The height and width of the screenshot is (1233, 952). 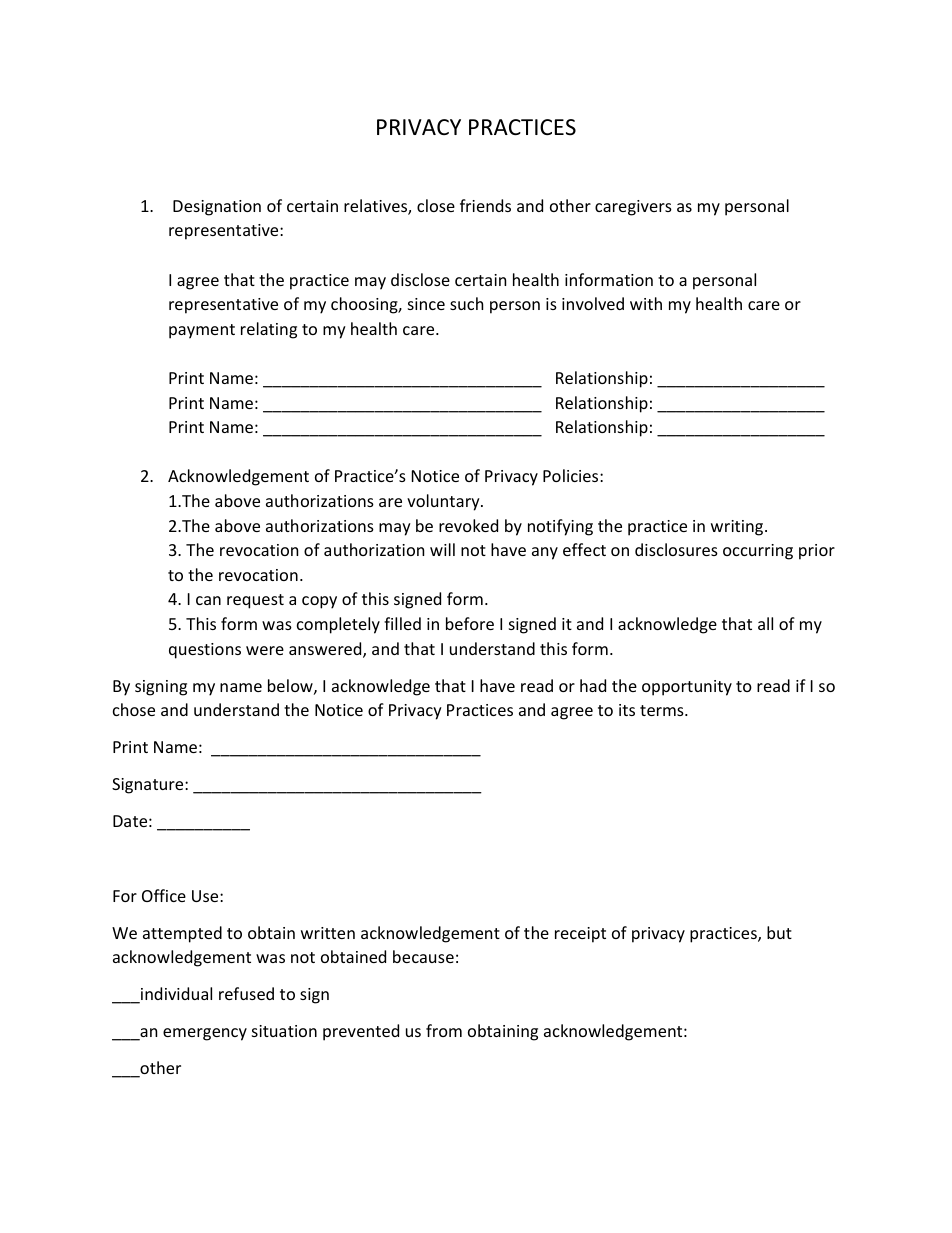 What do you see at coordinates (468, 525) in the screenshot?
I see `revoked` at bounding box center [468, 525].
